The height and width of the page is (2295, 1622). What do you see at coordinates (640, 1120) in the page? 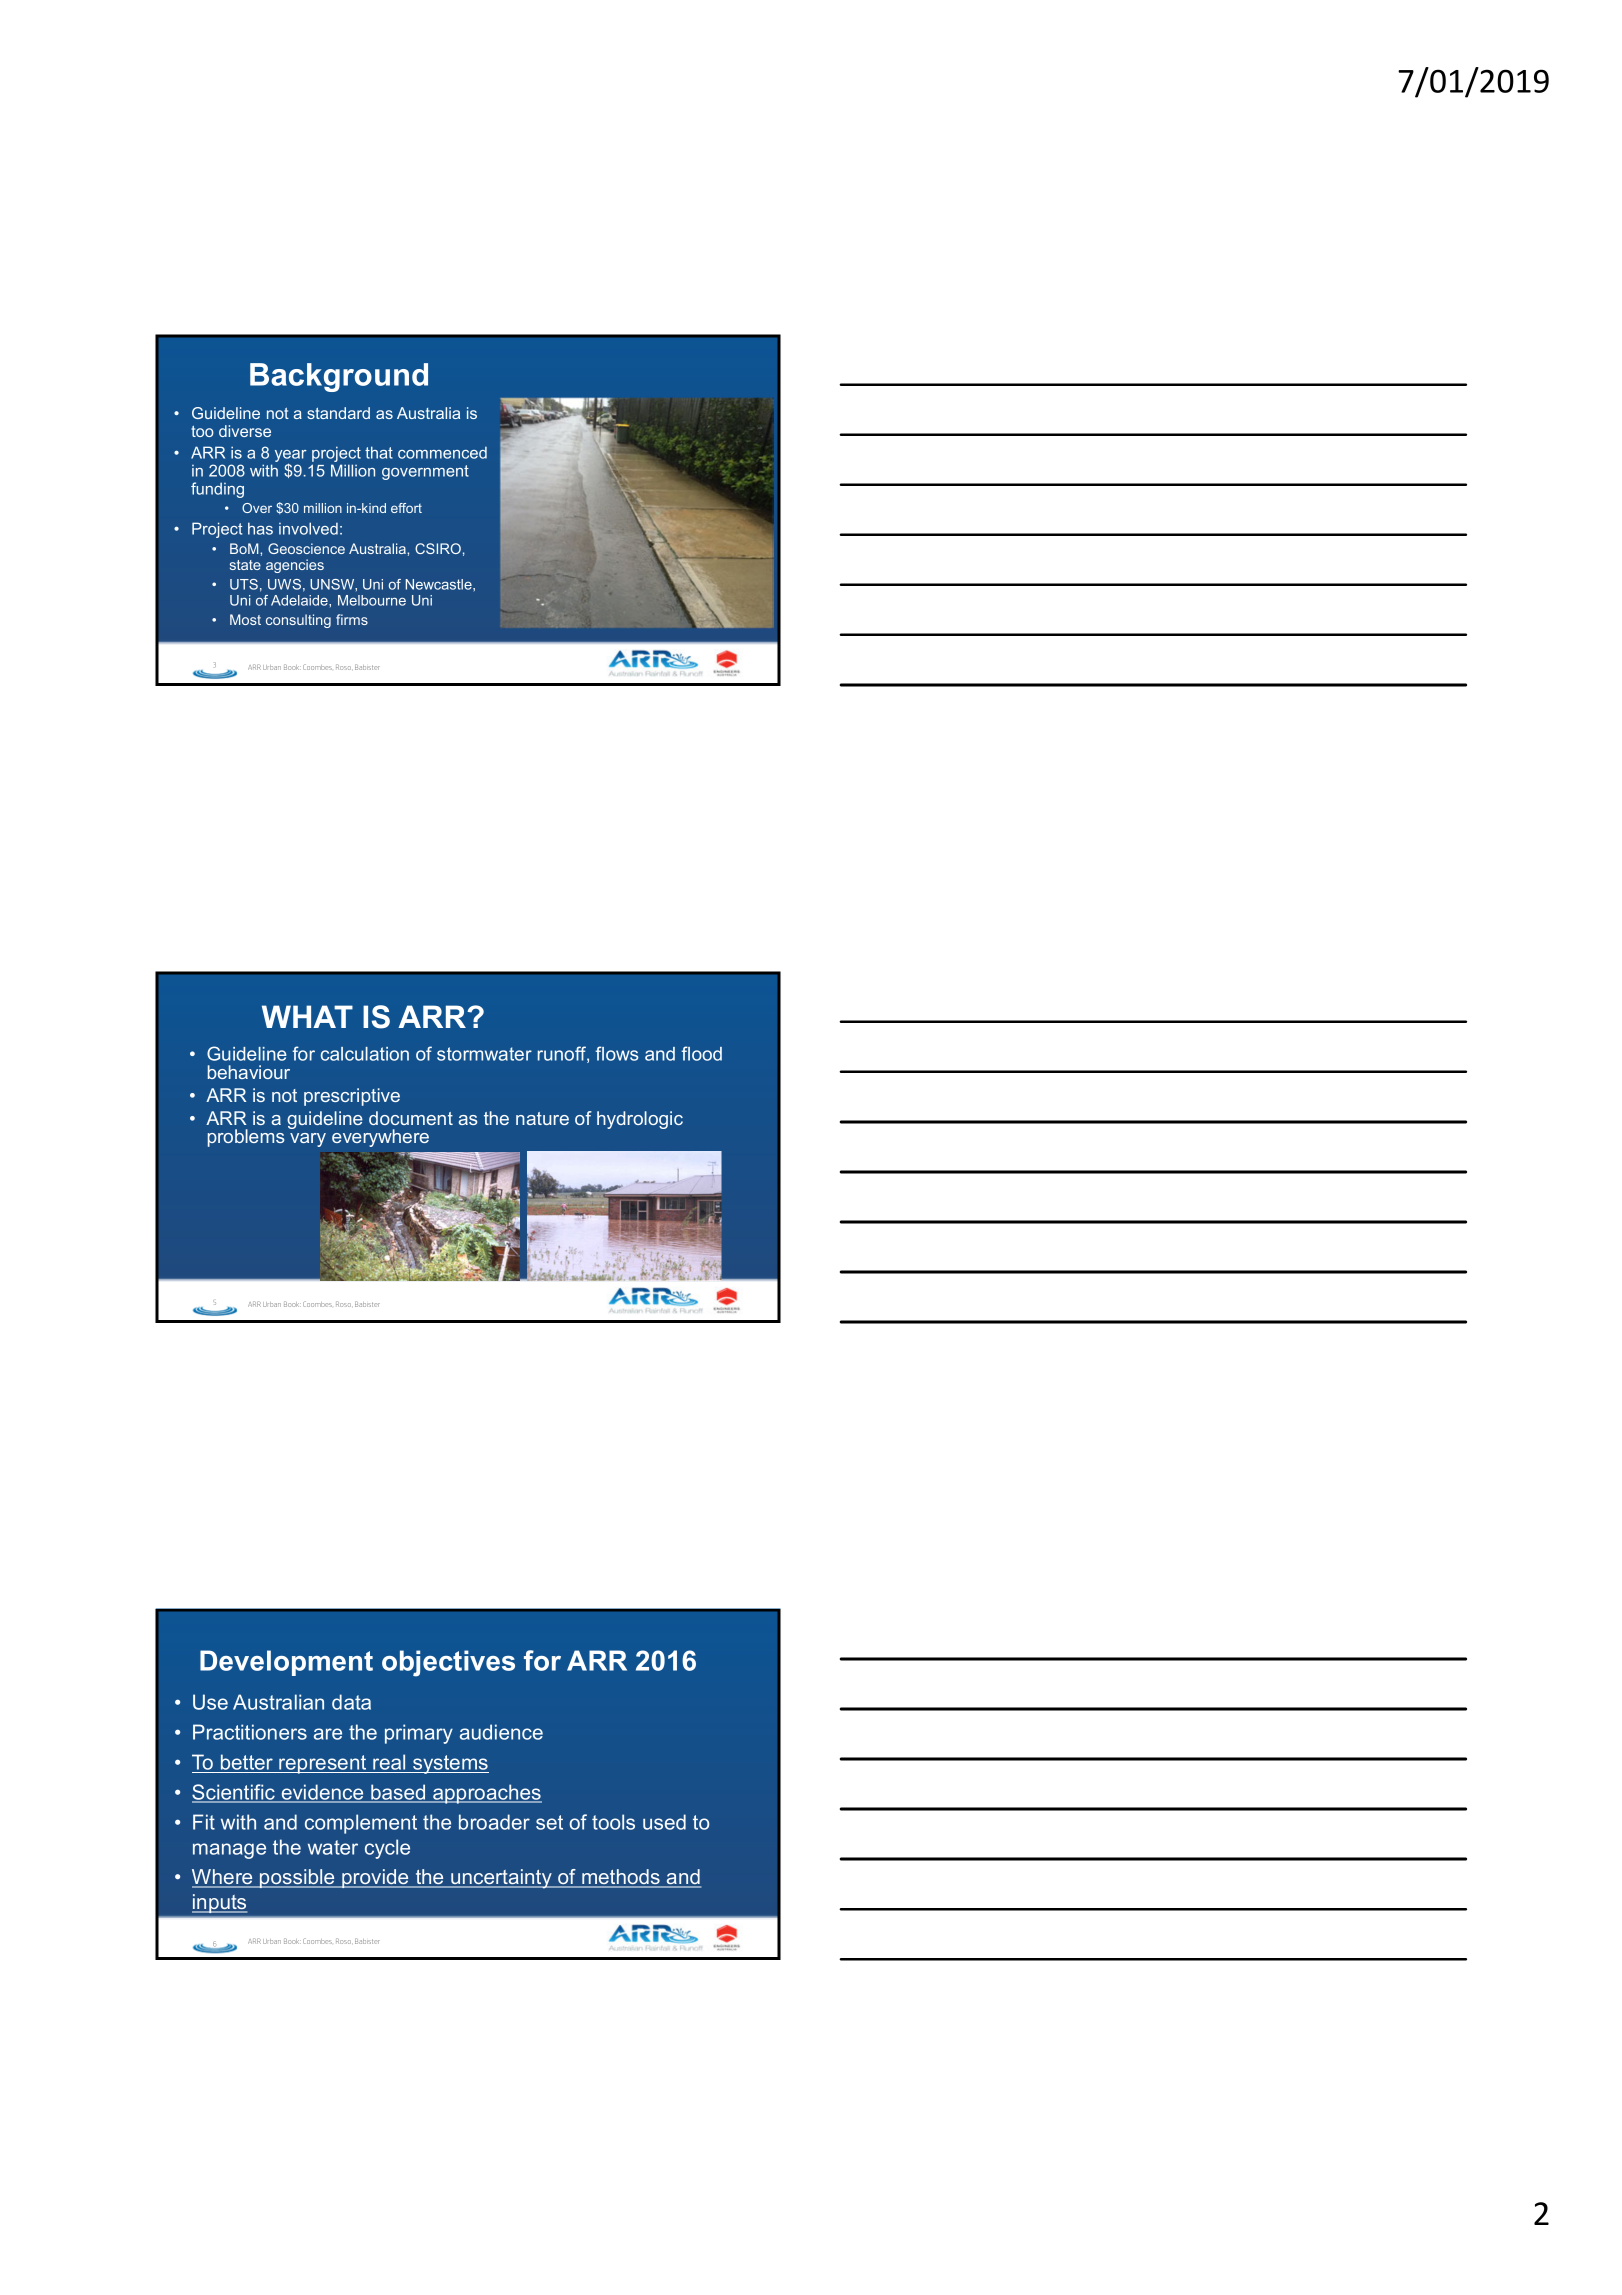
I see `hydrologic` at bounding box center [640, 1120].
